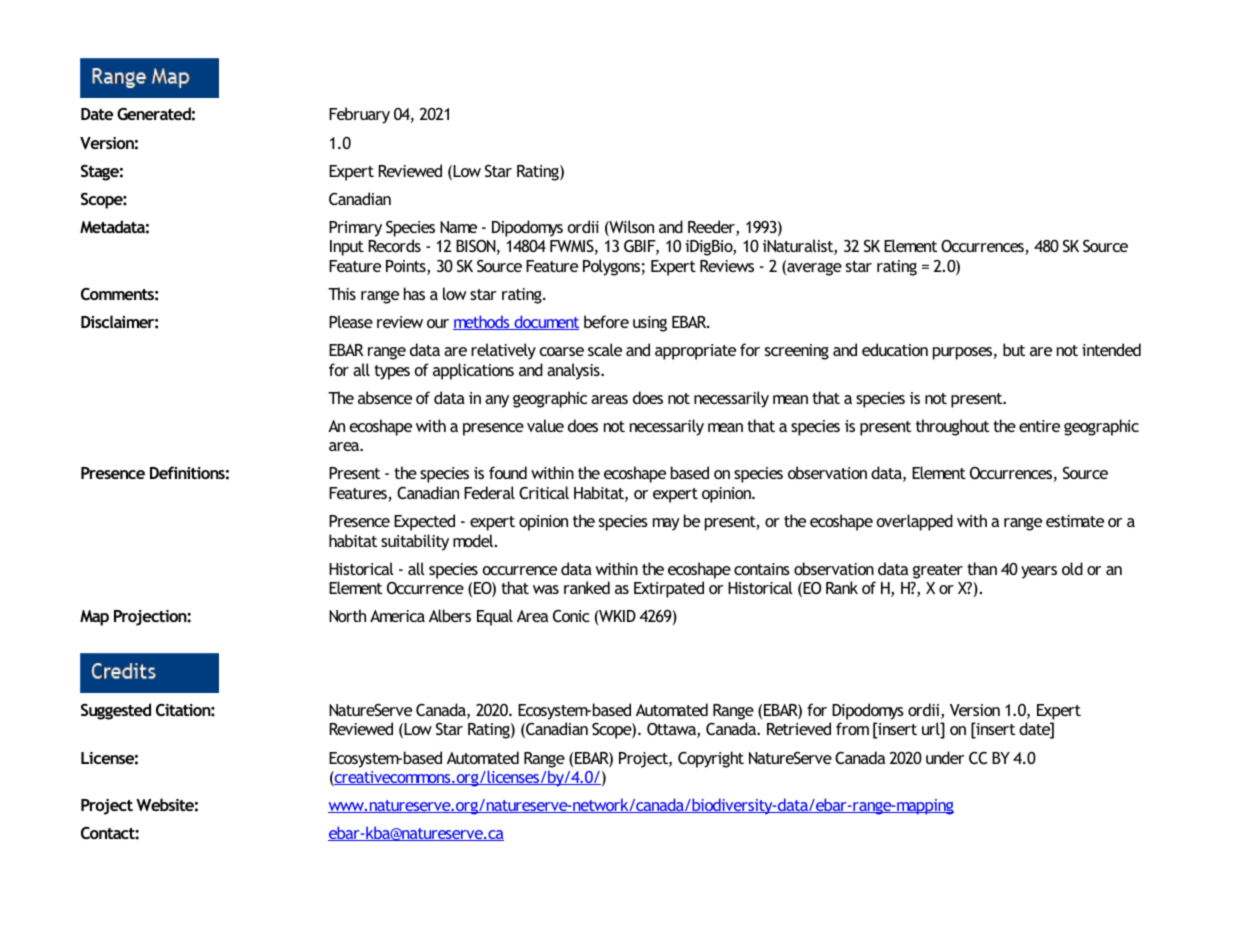  Describe the element at coordinates (1111, 349) in the page. I see `intended` at that location.
